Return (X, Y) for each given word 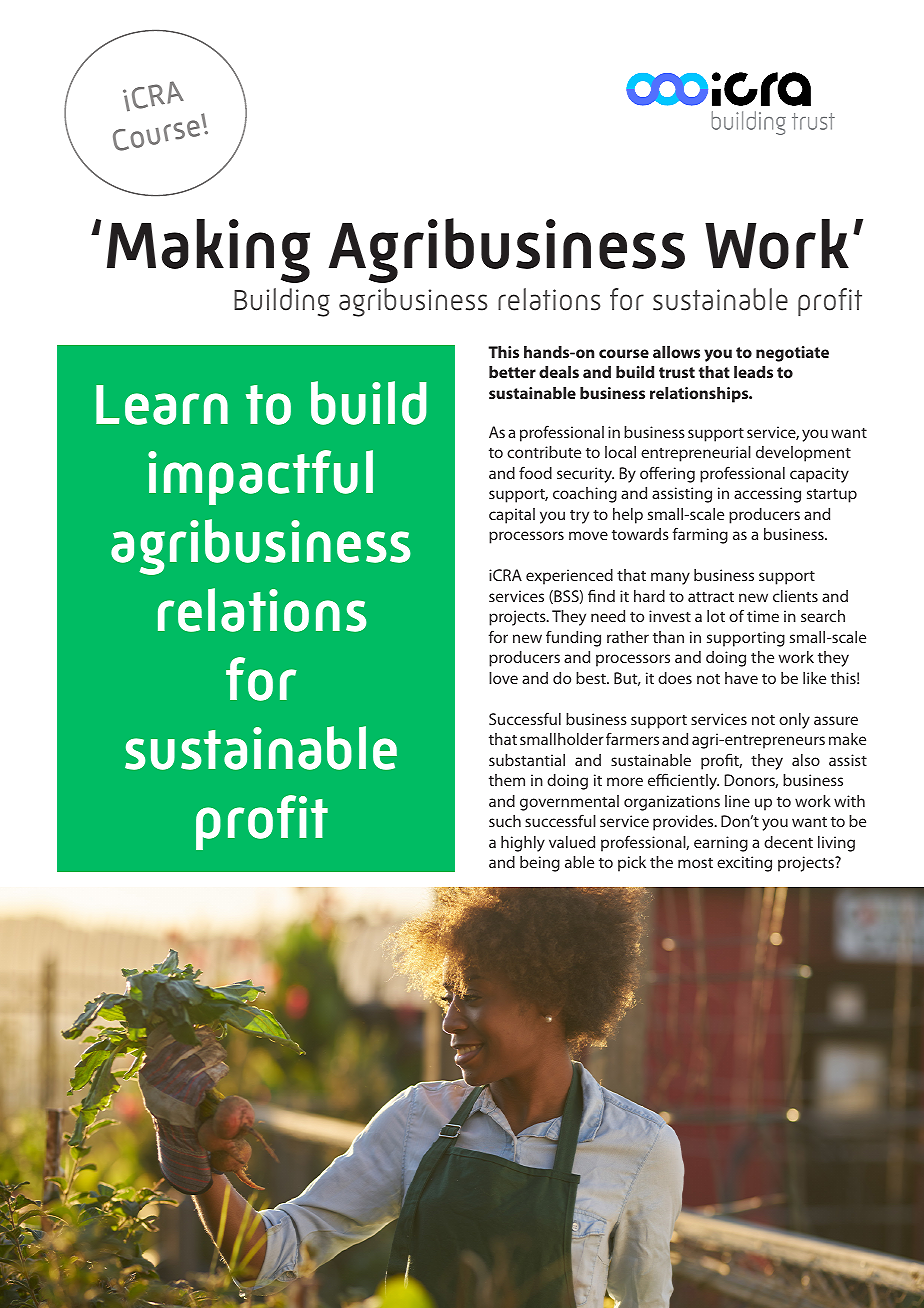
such (505, 821)
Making (208, 251)
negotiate (792, 354)
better (512, 372)
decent (788, 842)
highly (523, 844)
